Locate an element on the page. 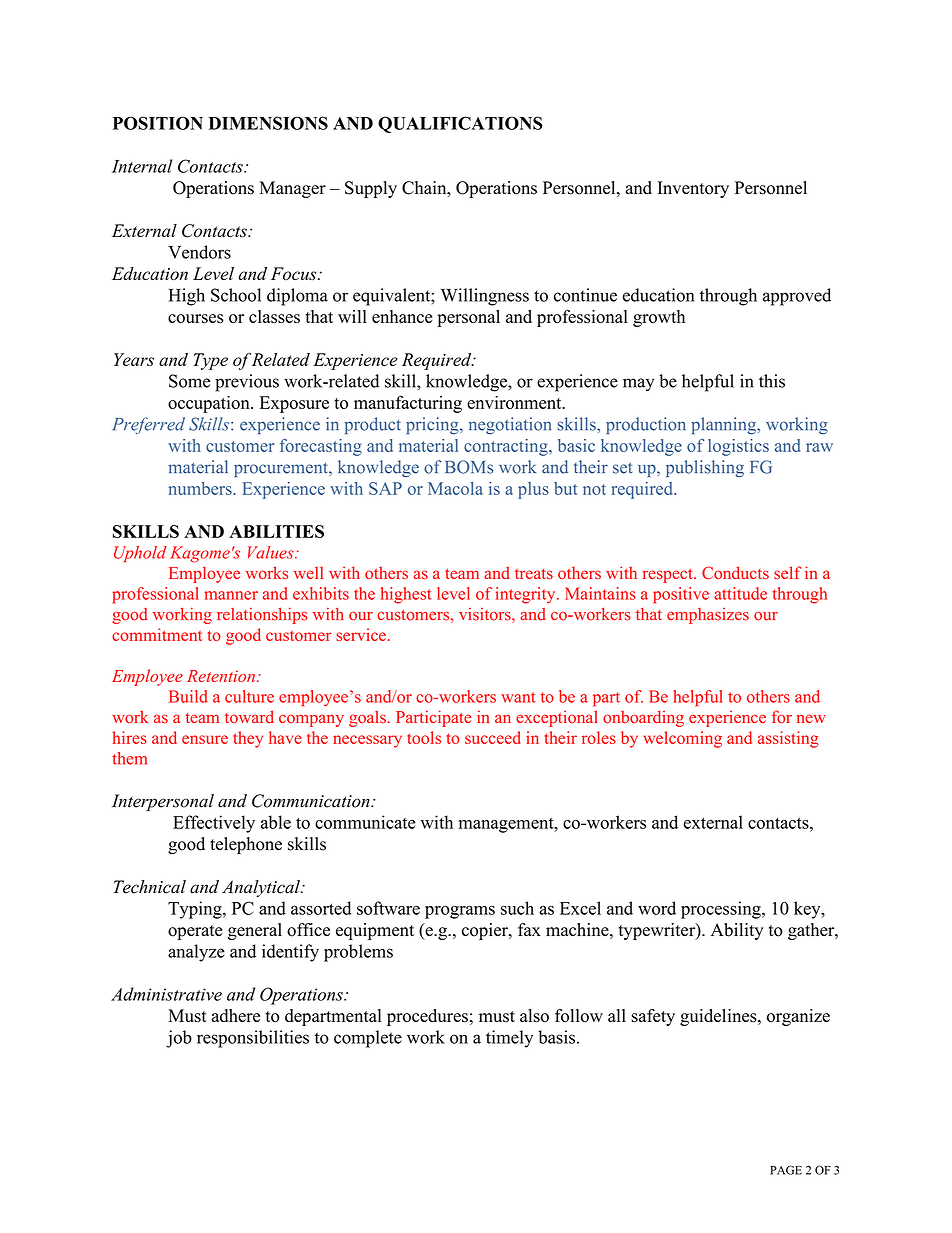 The height and width of the image is (1233, 952). POSITION is located at coordinates (158, 123).
